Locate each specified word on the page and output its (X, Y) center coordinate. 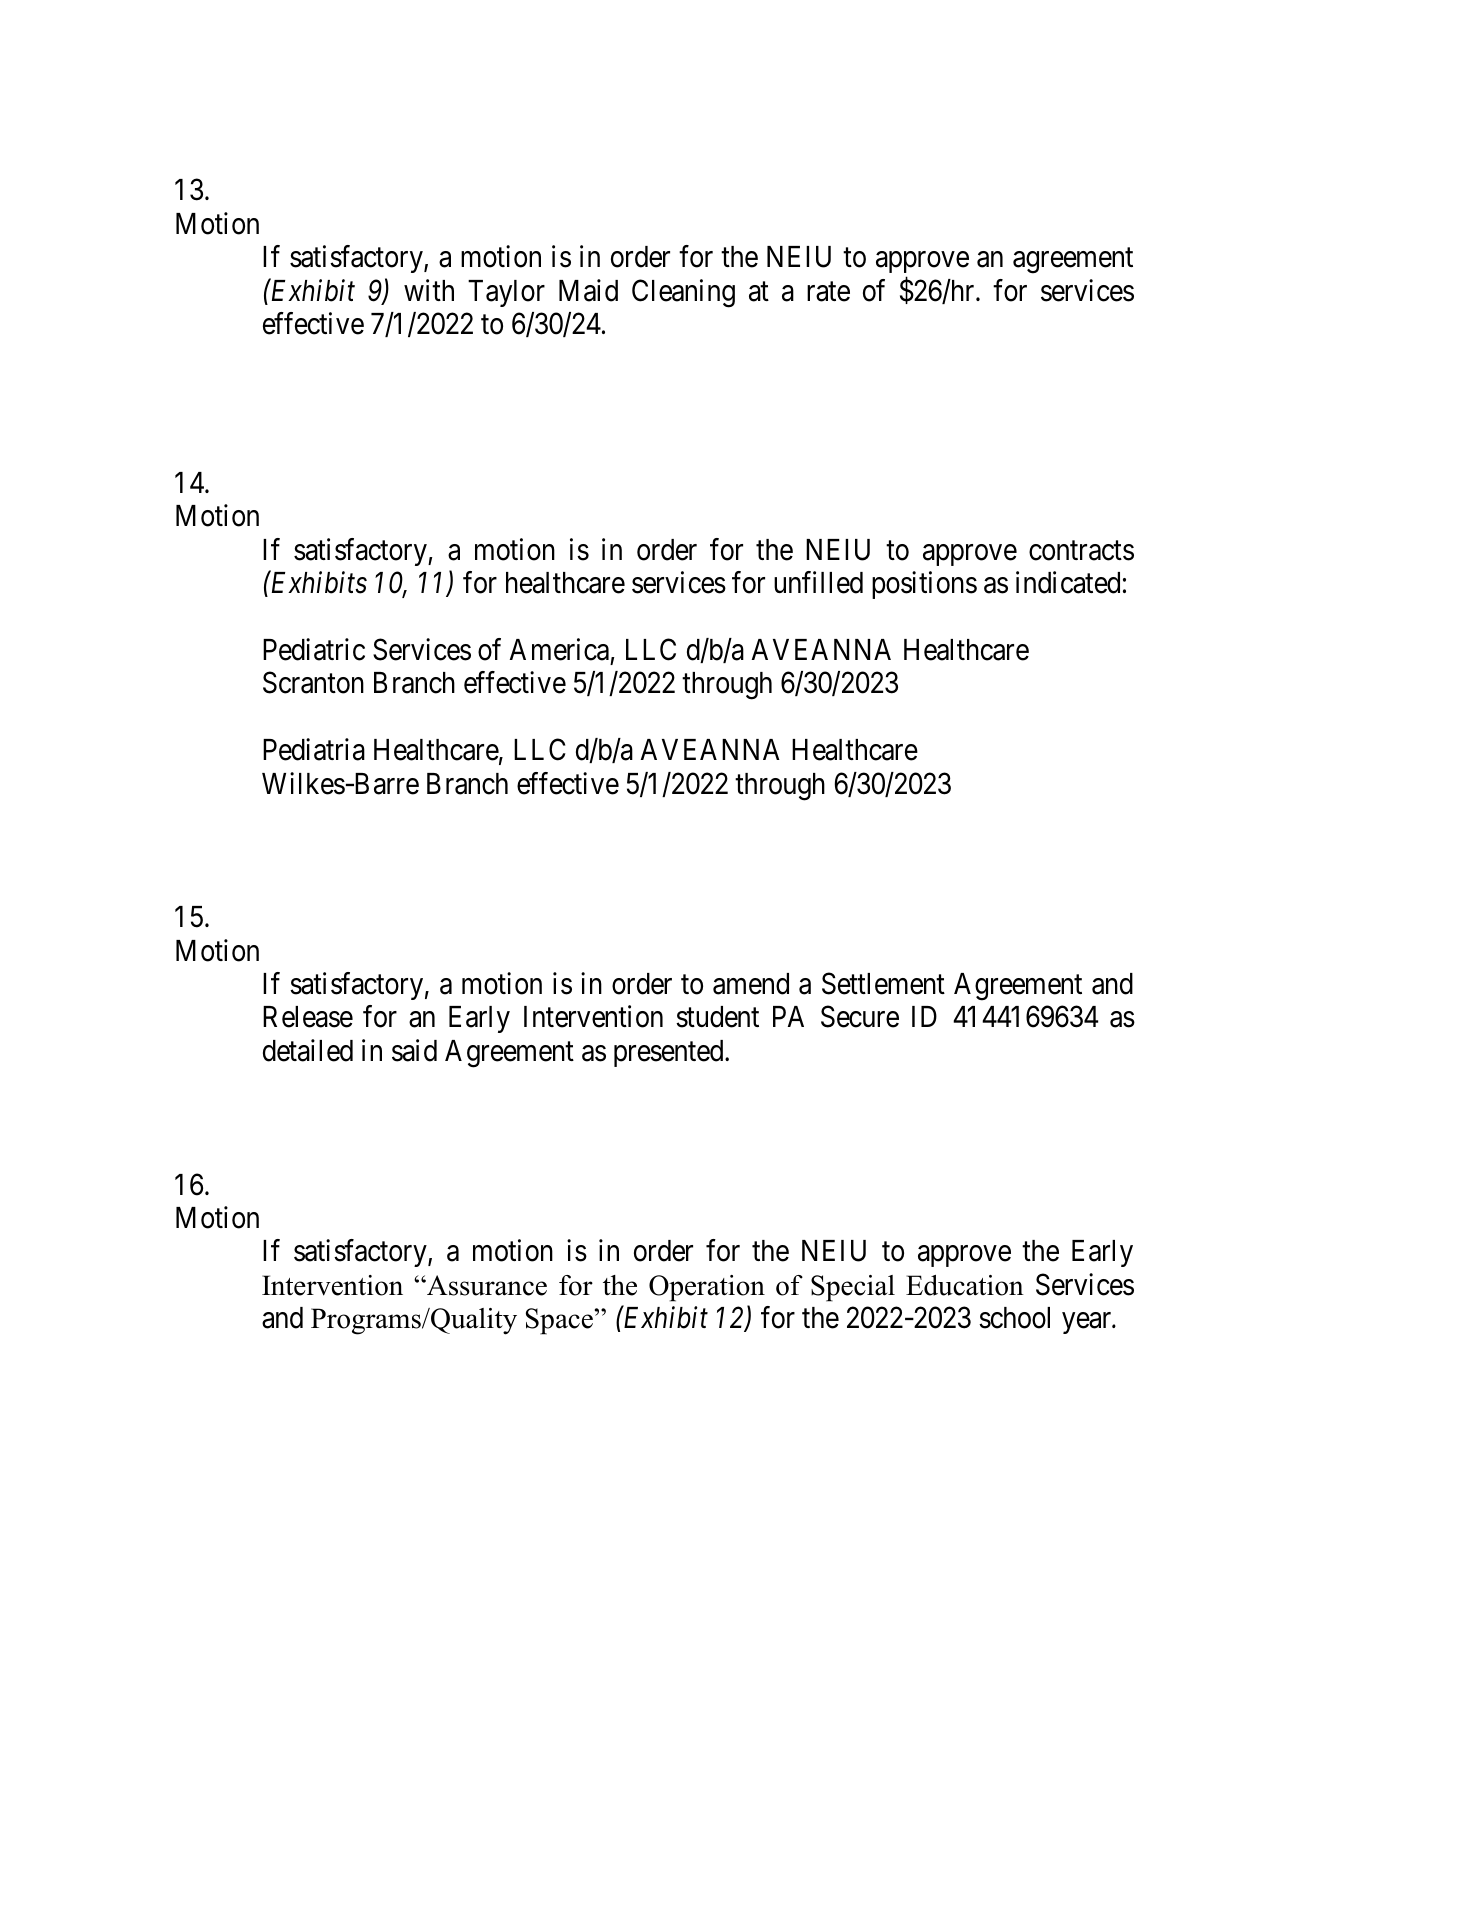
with (429, 290)
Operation (707, 1288)
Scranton (313, 683)
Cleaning (683, 293)
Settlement (883, 983)
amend (751, 984)
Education (965, 1285)
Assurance (486, 1285)
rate (828, 292)
